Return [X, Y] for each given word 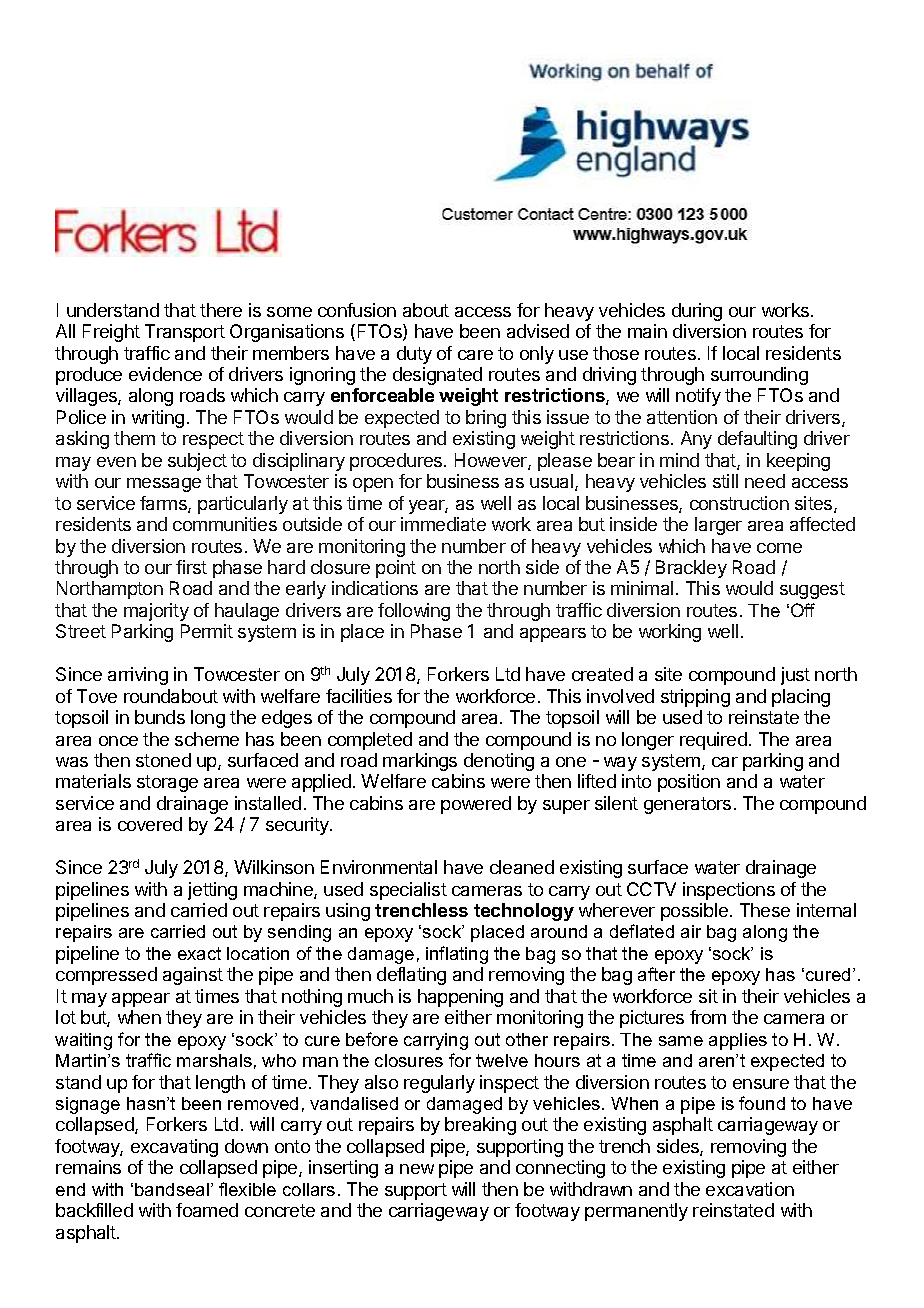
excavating [174, 1148]
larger [718, 526]
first [191, 567]
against [193, 976]
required [713, 741]
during [697, 312]
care [475, 355]
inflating [457, 955]
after [656, 974]
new [417, 1169]
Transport [185, 333]
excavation [750, 1189]
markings [420, 762]
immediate [443, 524]
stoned [163, 760]
